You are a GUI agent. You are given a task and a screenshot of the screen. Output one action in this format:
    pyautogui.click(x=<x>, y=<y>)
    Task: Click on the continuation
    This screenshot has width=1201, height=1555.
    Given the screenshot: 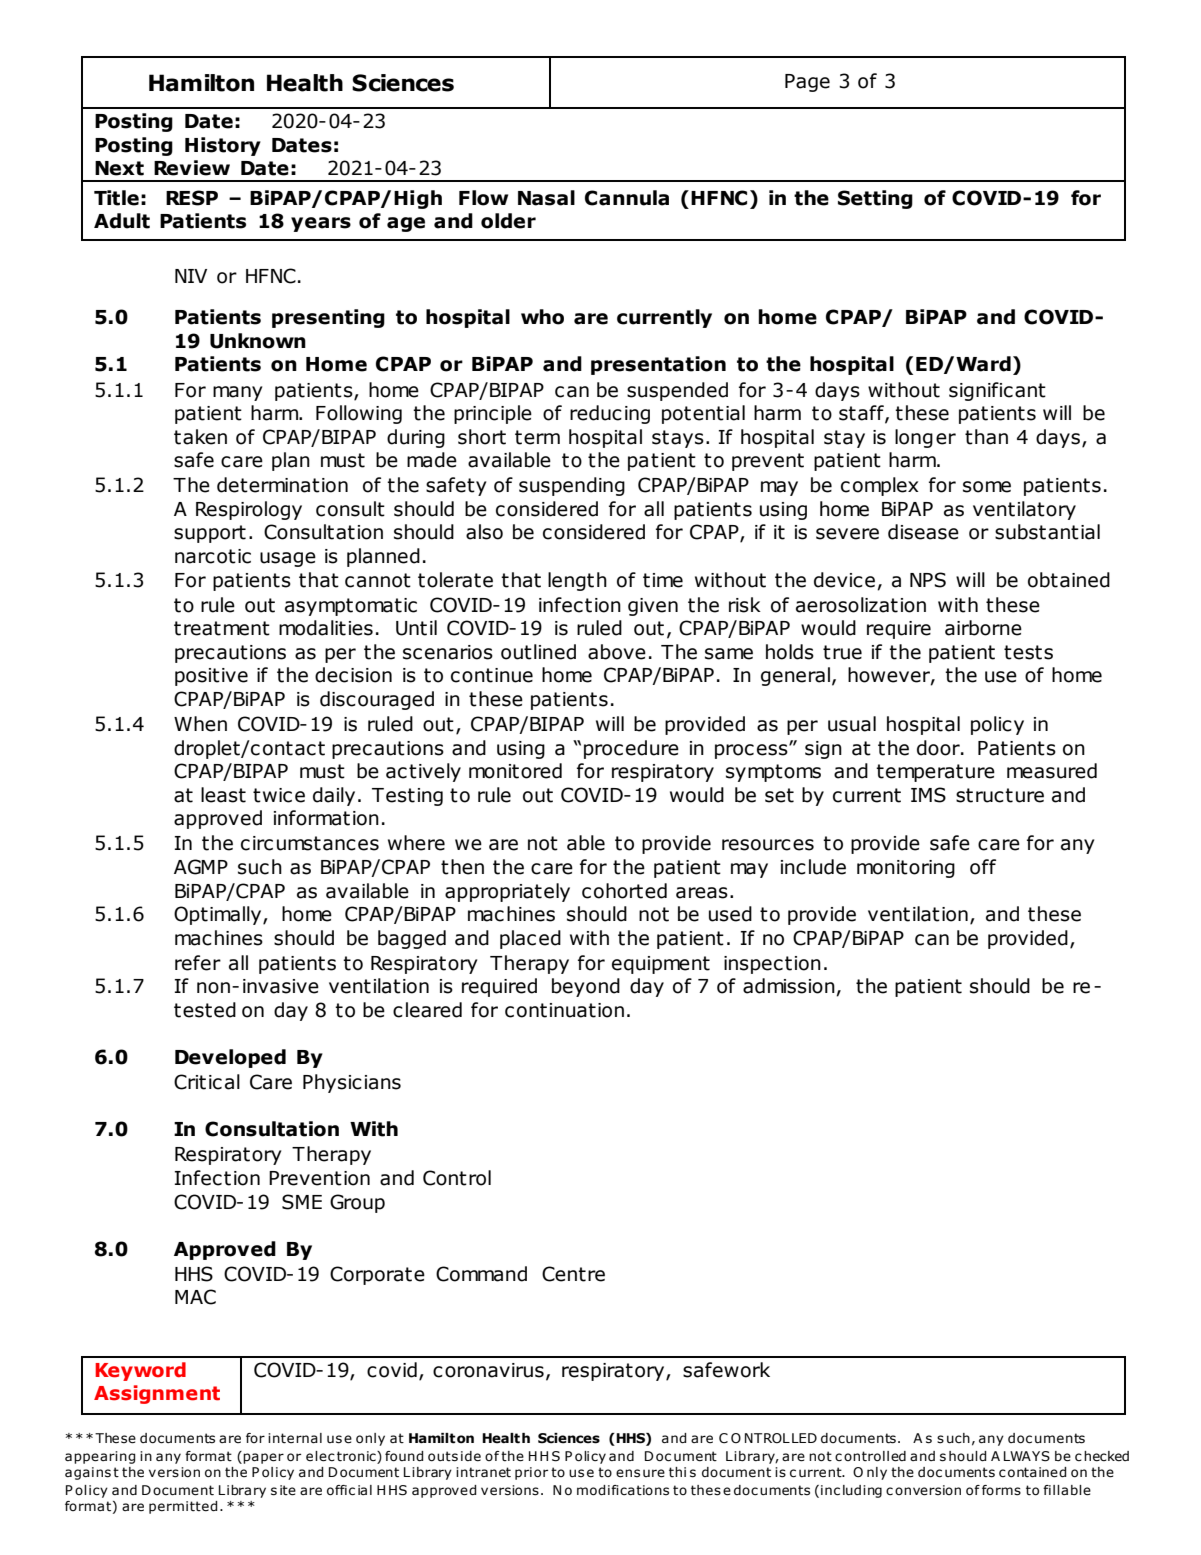 What is the action you would take?
    pyautogui.click(x=564, y=1010)
